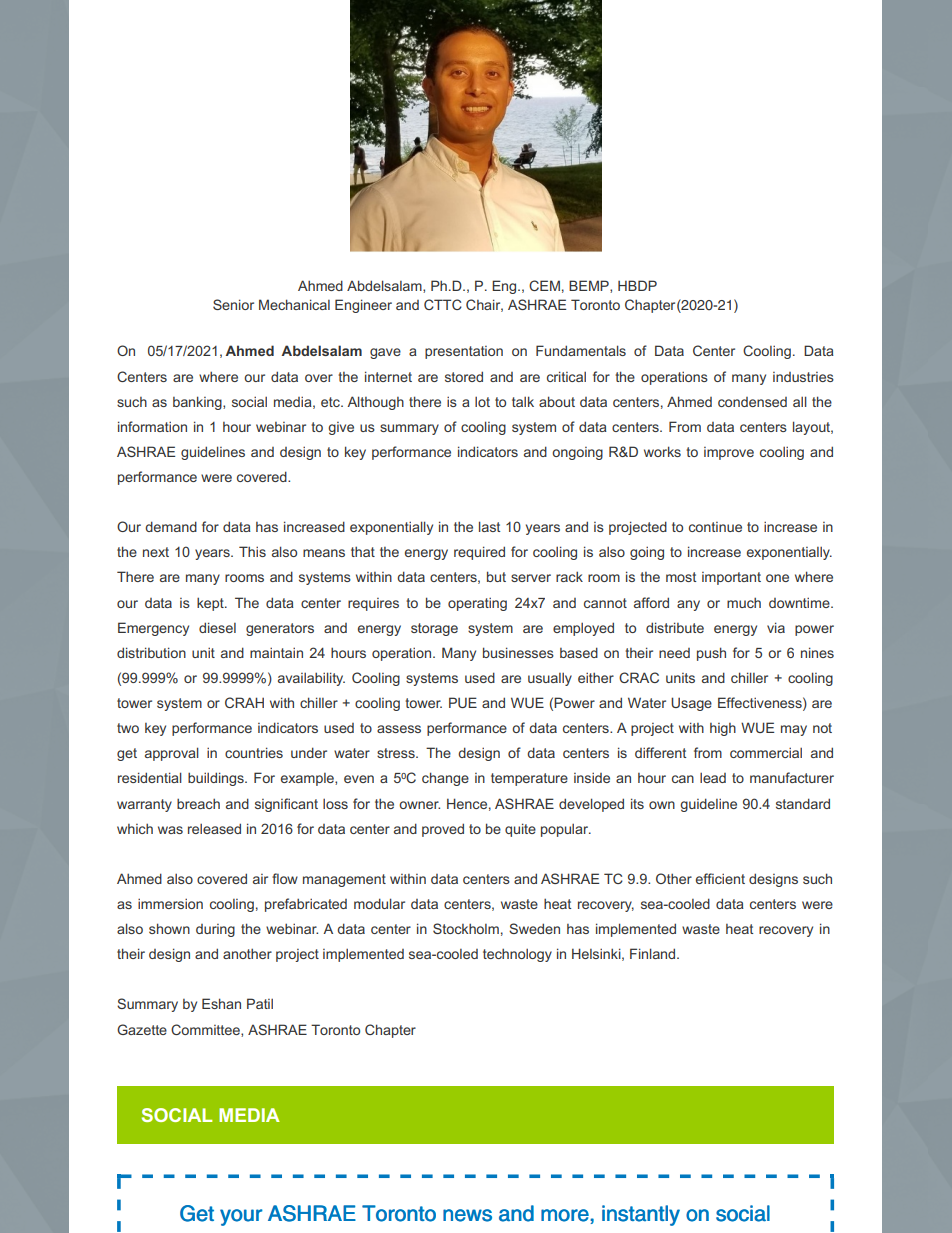 Image resolution: width=952 pixels, height=1233 pixels. Describe the element at coordinates (803, 377) in the screenshot. I see `industries` at that location.
